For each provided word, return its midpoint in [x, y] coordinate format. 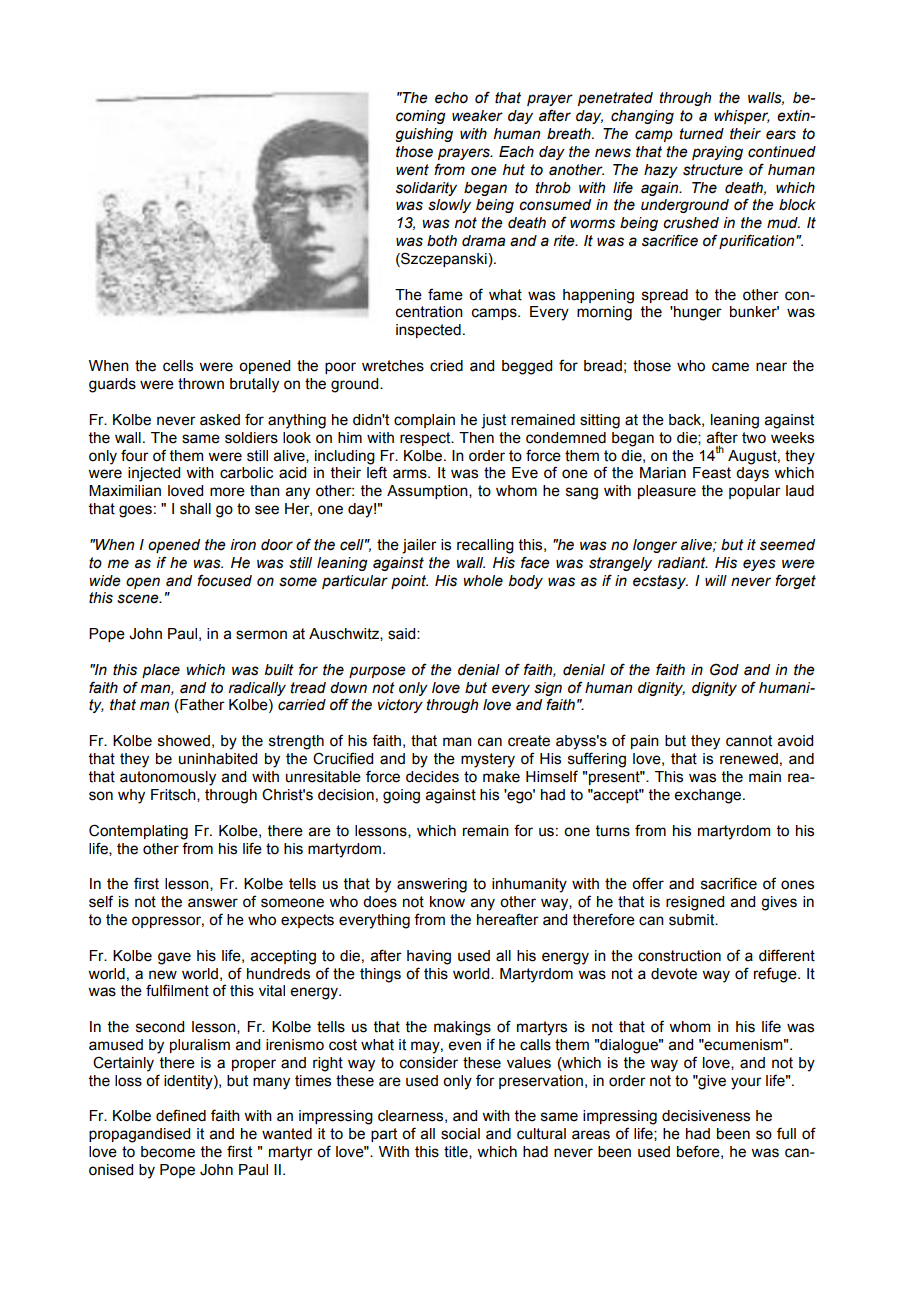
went [412, 170]
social [460, 1134]
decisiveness [706, 1116]
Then [476, 438]
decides [432, 777]
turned [702, 134]
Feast [712, 473]
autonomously [168, 778]
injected [154, 474]
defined [181, 1115]
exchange [709, 796]
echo [451, 98]
